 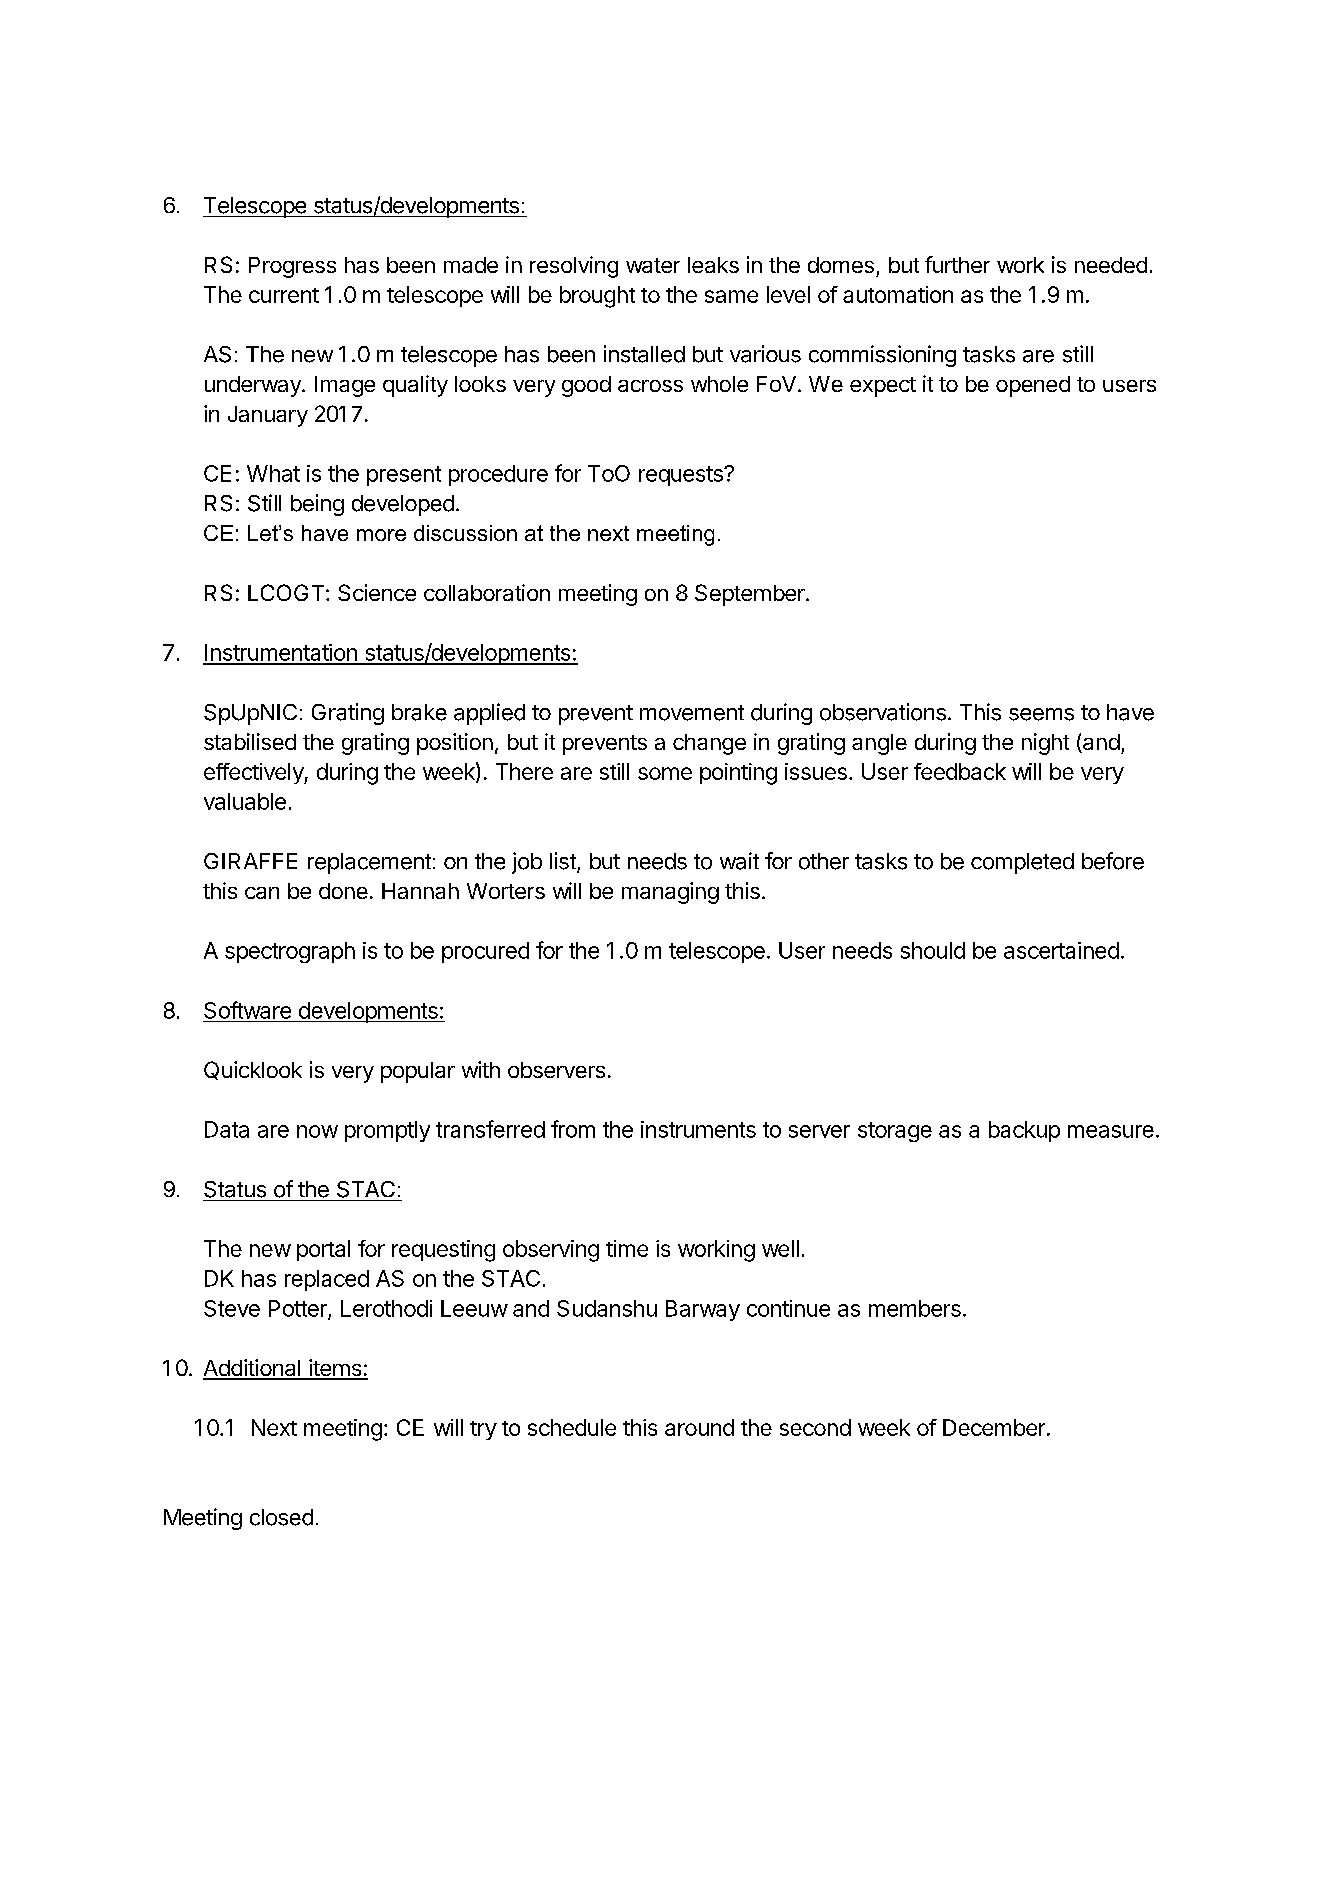 What do you see at coordinates (1024, 1131) in the document?
I see `backup` at bounding box center [1024, 1131].
